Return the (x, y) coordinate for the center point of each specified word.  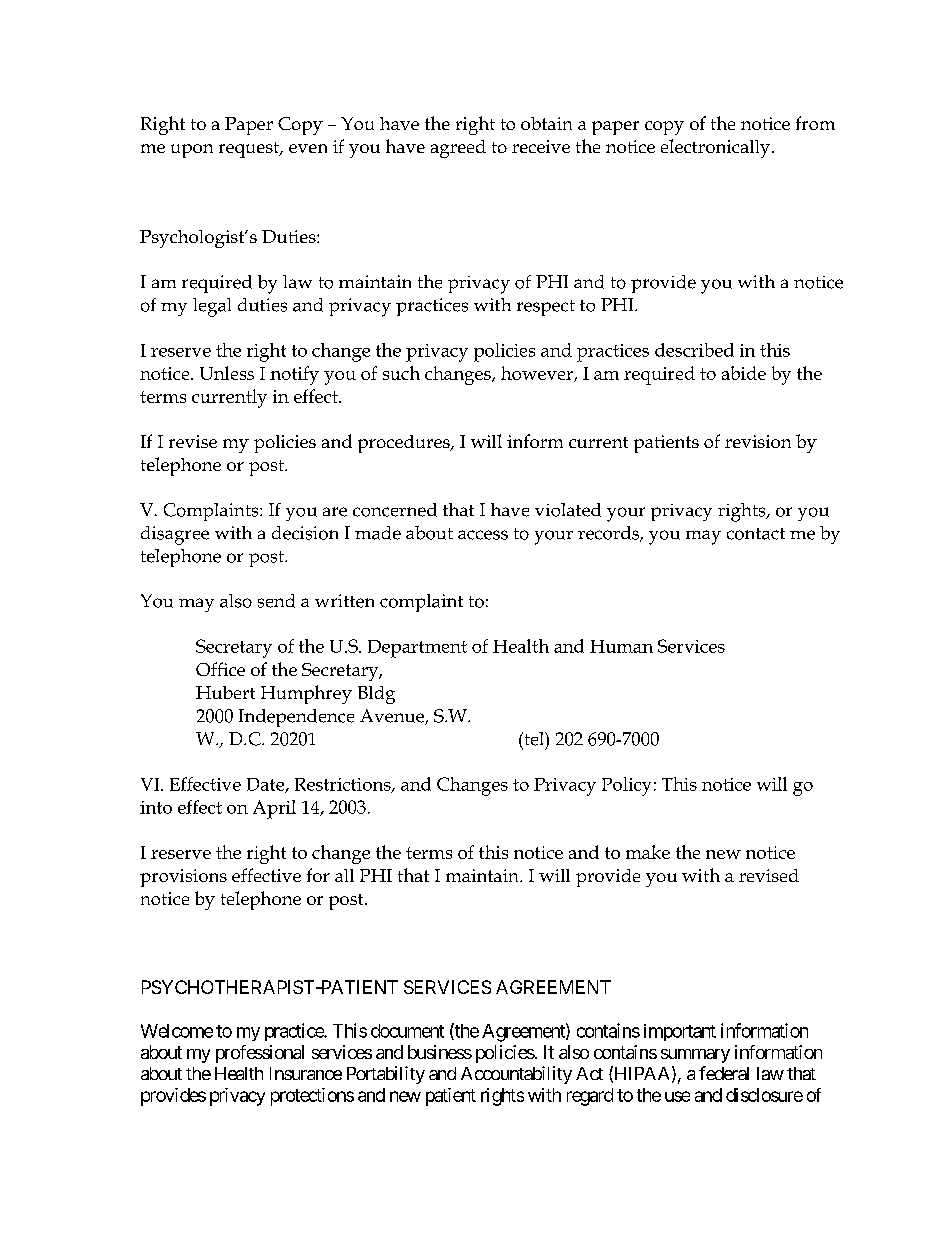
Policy (626, 786)
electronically (717, 148)
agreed (458, 149)
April (274, 809)
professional (260, 1054)
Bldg (376, 695)
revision (758, 441)
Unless (227, 373)
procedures (405, 444)
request (250, 150)
